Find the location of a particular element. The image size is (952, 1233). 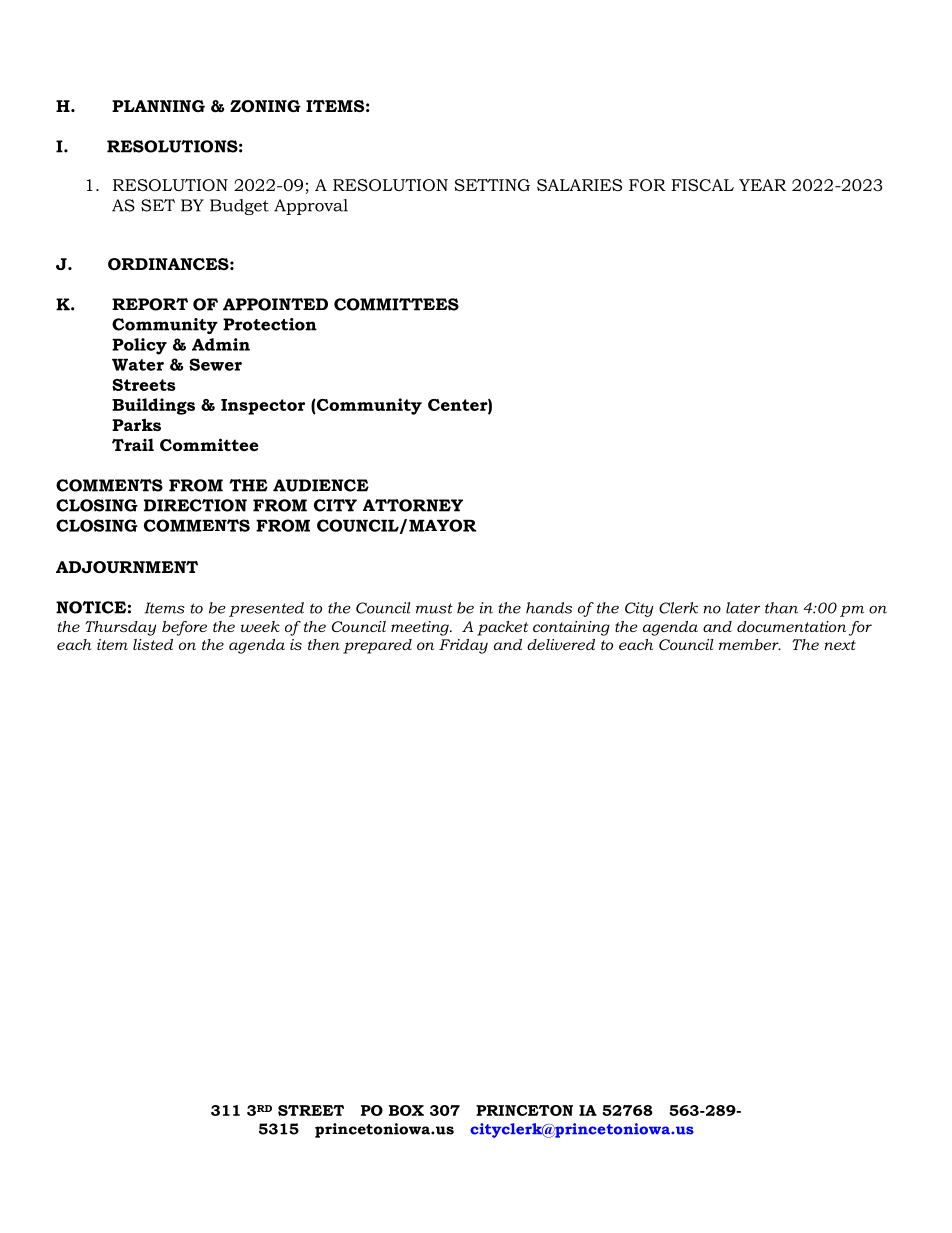

Trail is located at coordinates (133, 444).
